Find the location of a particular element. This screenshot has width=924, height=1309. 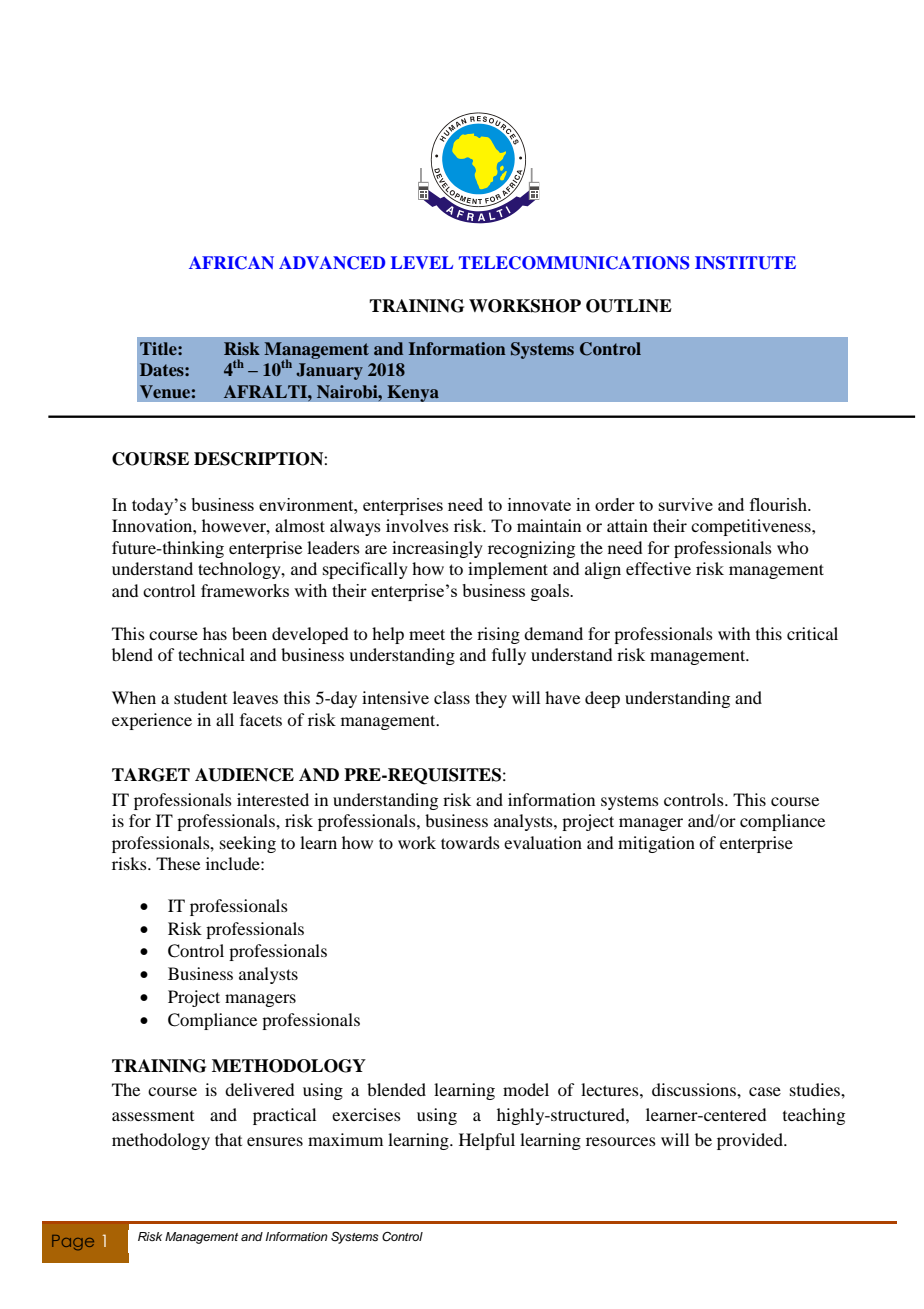

AFRICAN is located at coordinates (231, 263).
